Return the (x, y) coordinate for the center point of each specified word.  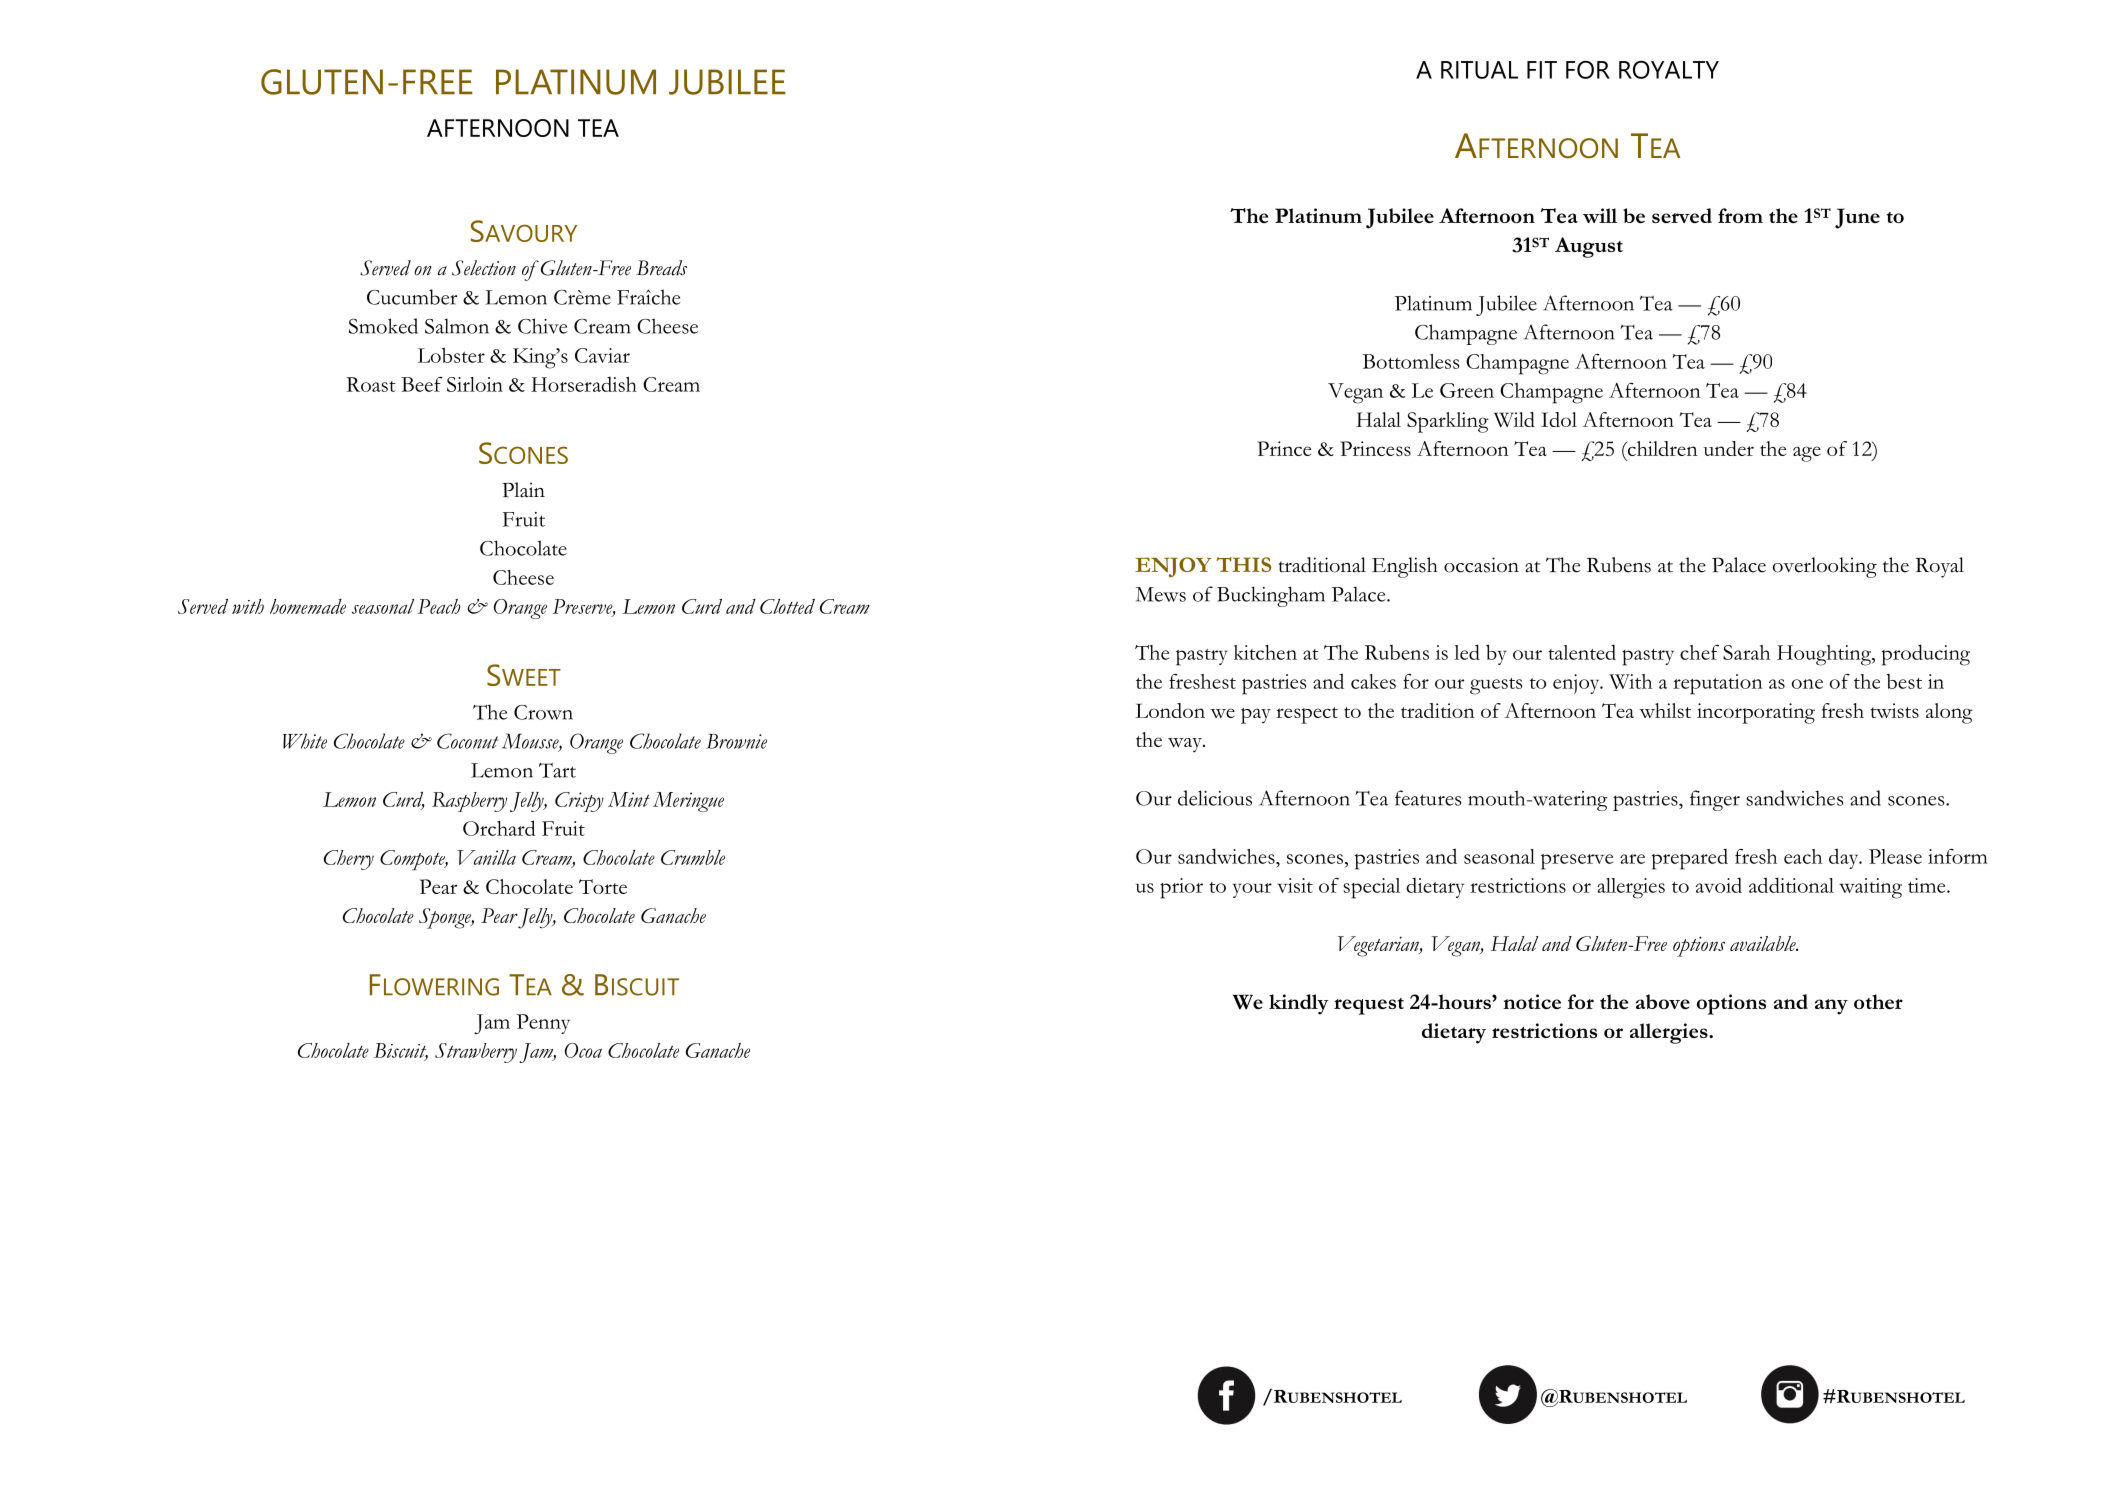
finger (1715, 800)
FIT (1542, 70)
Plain (523, 490)
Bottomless (1411, 361)
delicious (1215, 798)
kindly (1299, 1004)
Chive (543, 326)
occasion (1481, 565)
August (1589, 247)
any (1831, 1007)
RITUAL (1479, 70)
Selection (484, 268)
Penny (543, 1024)
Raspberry (469, 802)
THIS (1243, 564)
